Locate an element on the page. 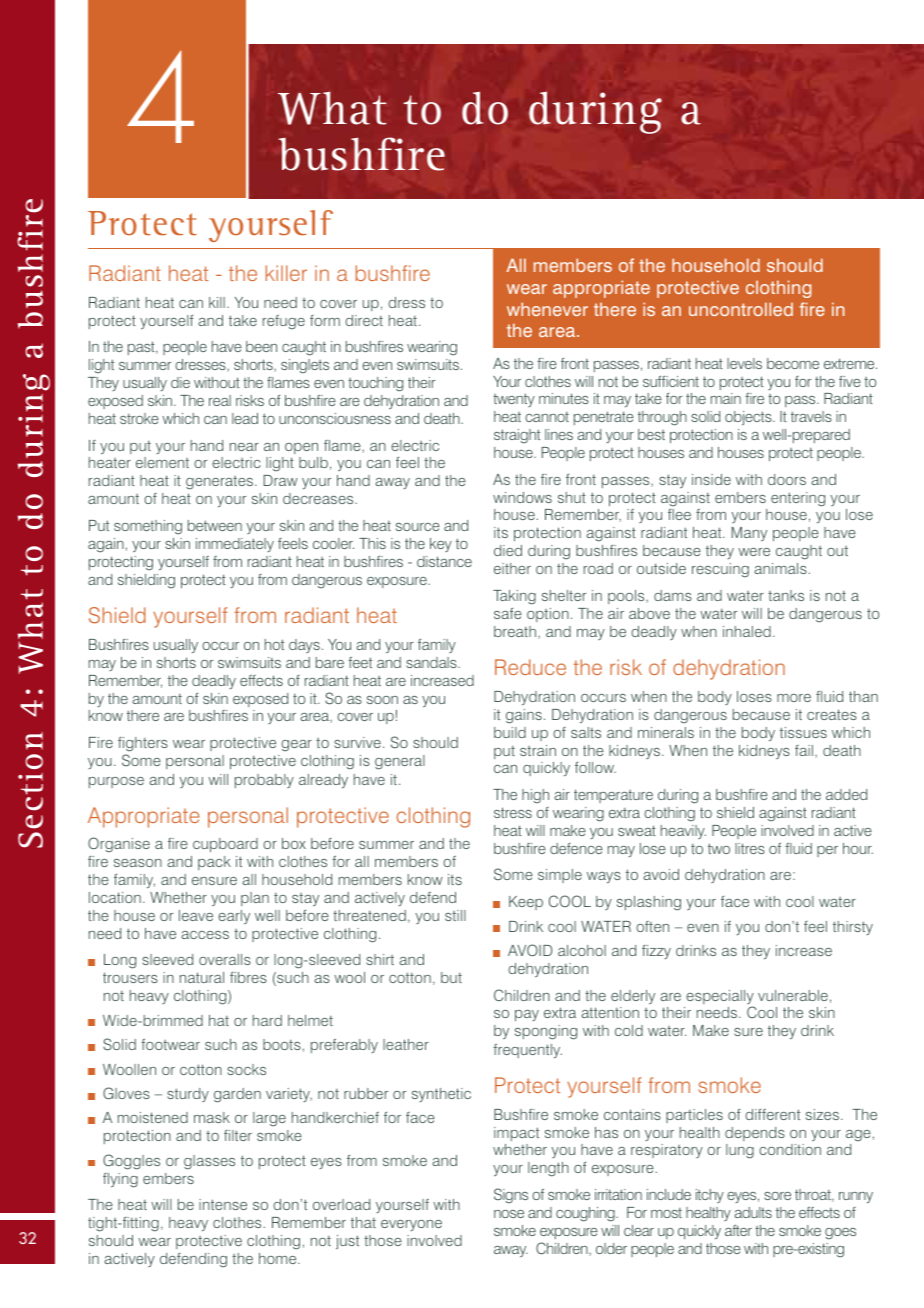 The image size is (924, 1308). become is located at coordinates (793, 363).
